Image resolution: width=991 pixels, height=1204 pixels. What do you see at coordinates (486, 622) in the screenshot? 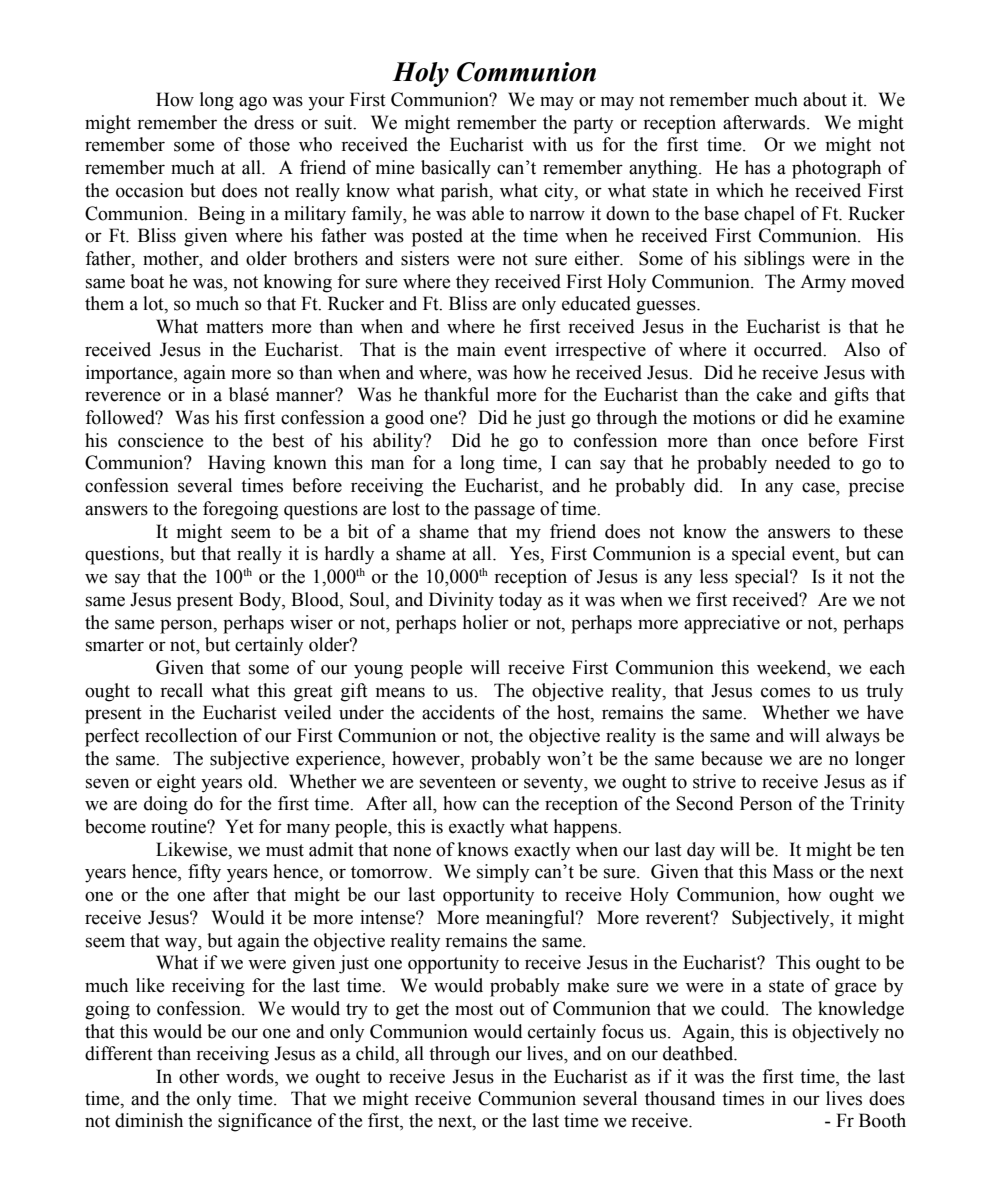
I see `holier` at bounding box center [486, 622].
